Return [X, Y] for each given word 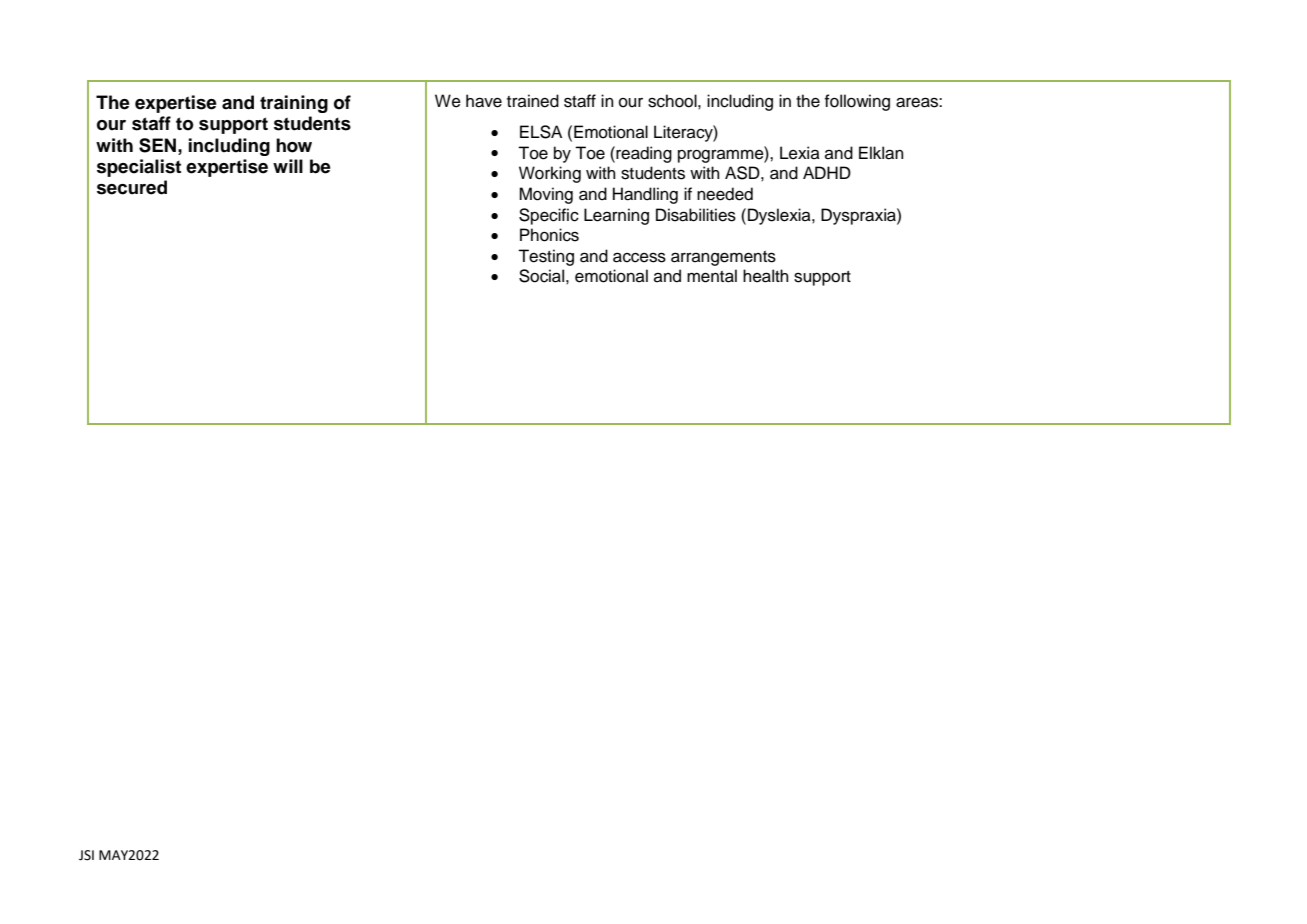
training [294, 104]
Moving [546, 195]
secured [132, 187]
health [766, 276]
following [857, 102]
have [484, 101]
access [639, 257]
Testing [546, 257]
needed [725, 194]
